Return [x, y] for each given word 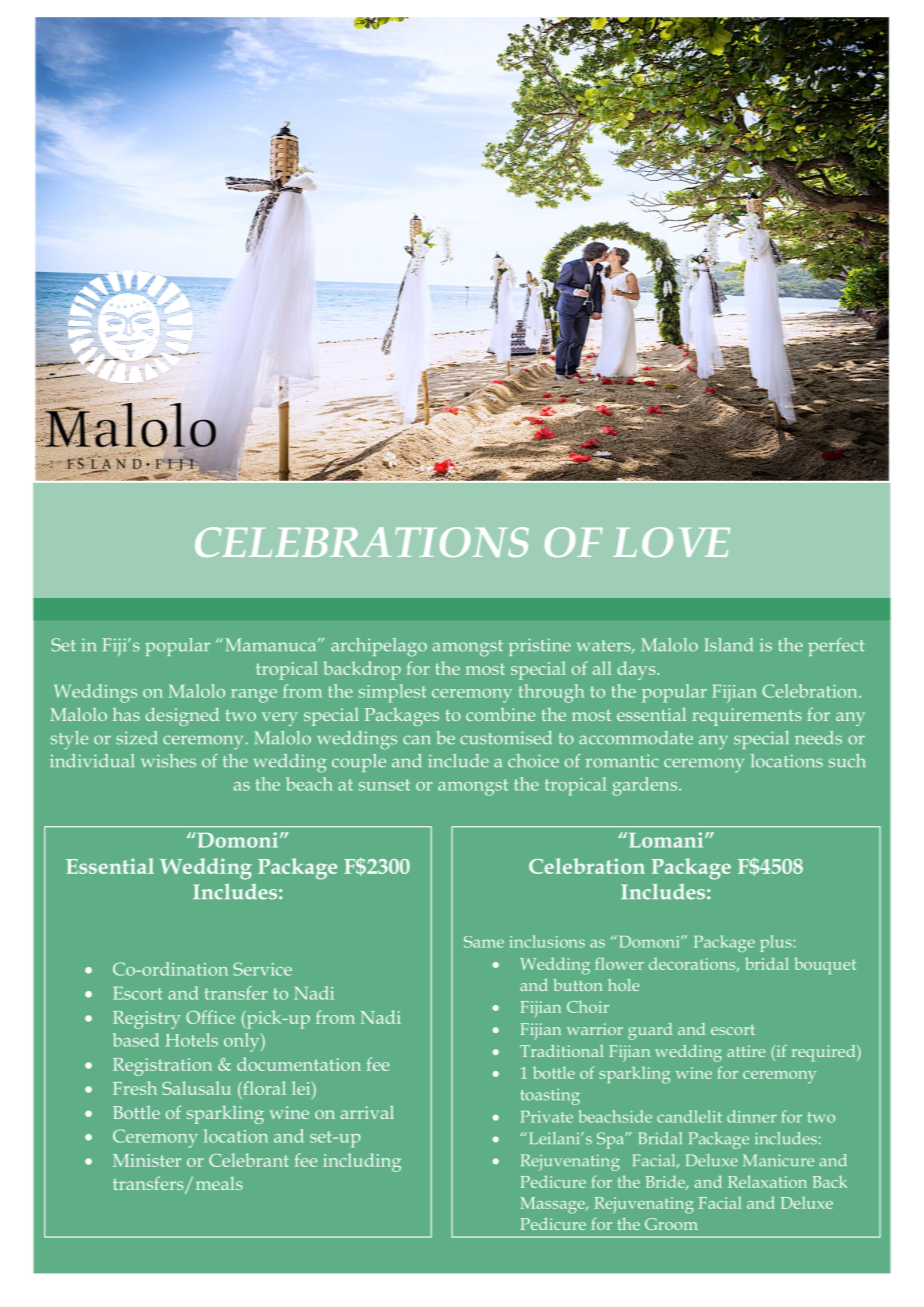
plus [777, 943]
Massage [553, 1205]
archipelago [379, 647]
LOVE [671, 542]
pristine [540, 647]
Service [262, 969]
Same [484, 942]
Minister [147, 1160]
